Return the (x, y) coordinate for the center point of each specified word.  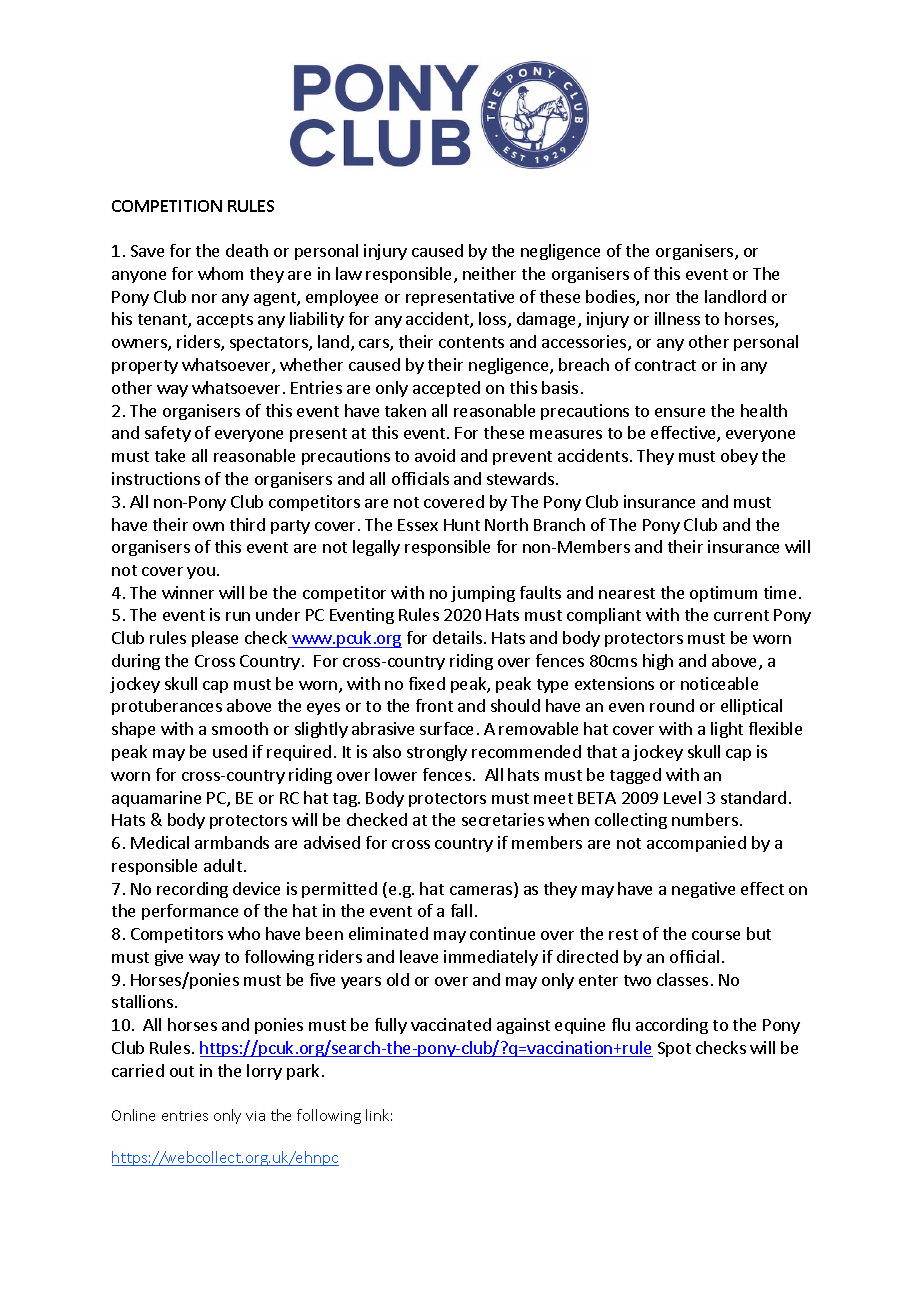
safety (168, 434)
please (215, 639)
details (457, 637)
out (182, 1071)
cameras (482, 892)
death (247, 250)
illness (677, 318)
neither (489, 273)
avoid (435, 455)
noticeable (719, 683)
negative (703, 890)
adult (223, 865)
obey (739, 457)
